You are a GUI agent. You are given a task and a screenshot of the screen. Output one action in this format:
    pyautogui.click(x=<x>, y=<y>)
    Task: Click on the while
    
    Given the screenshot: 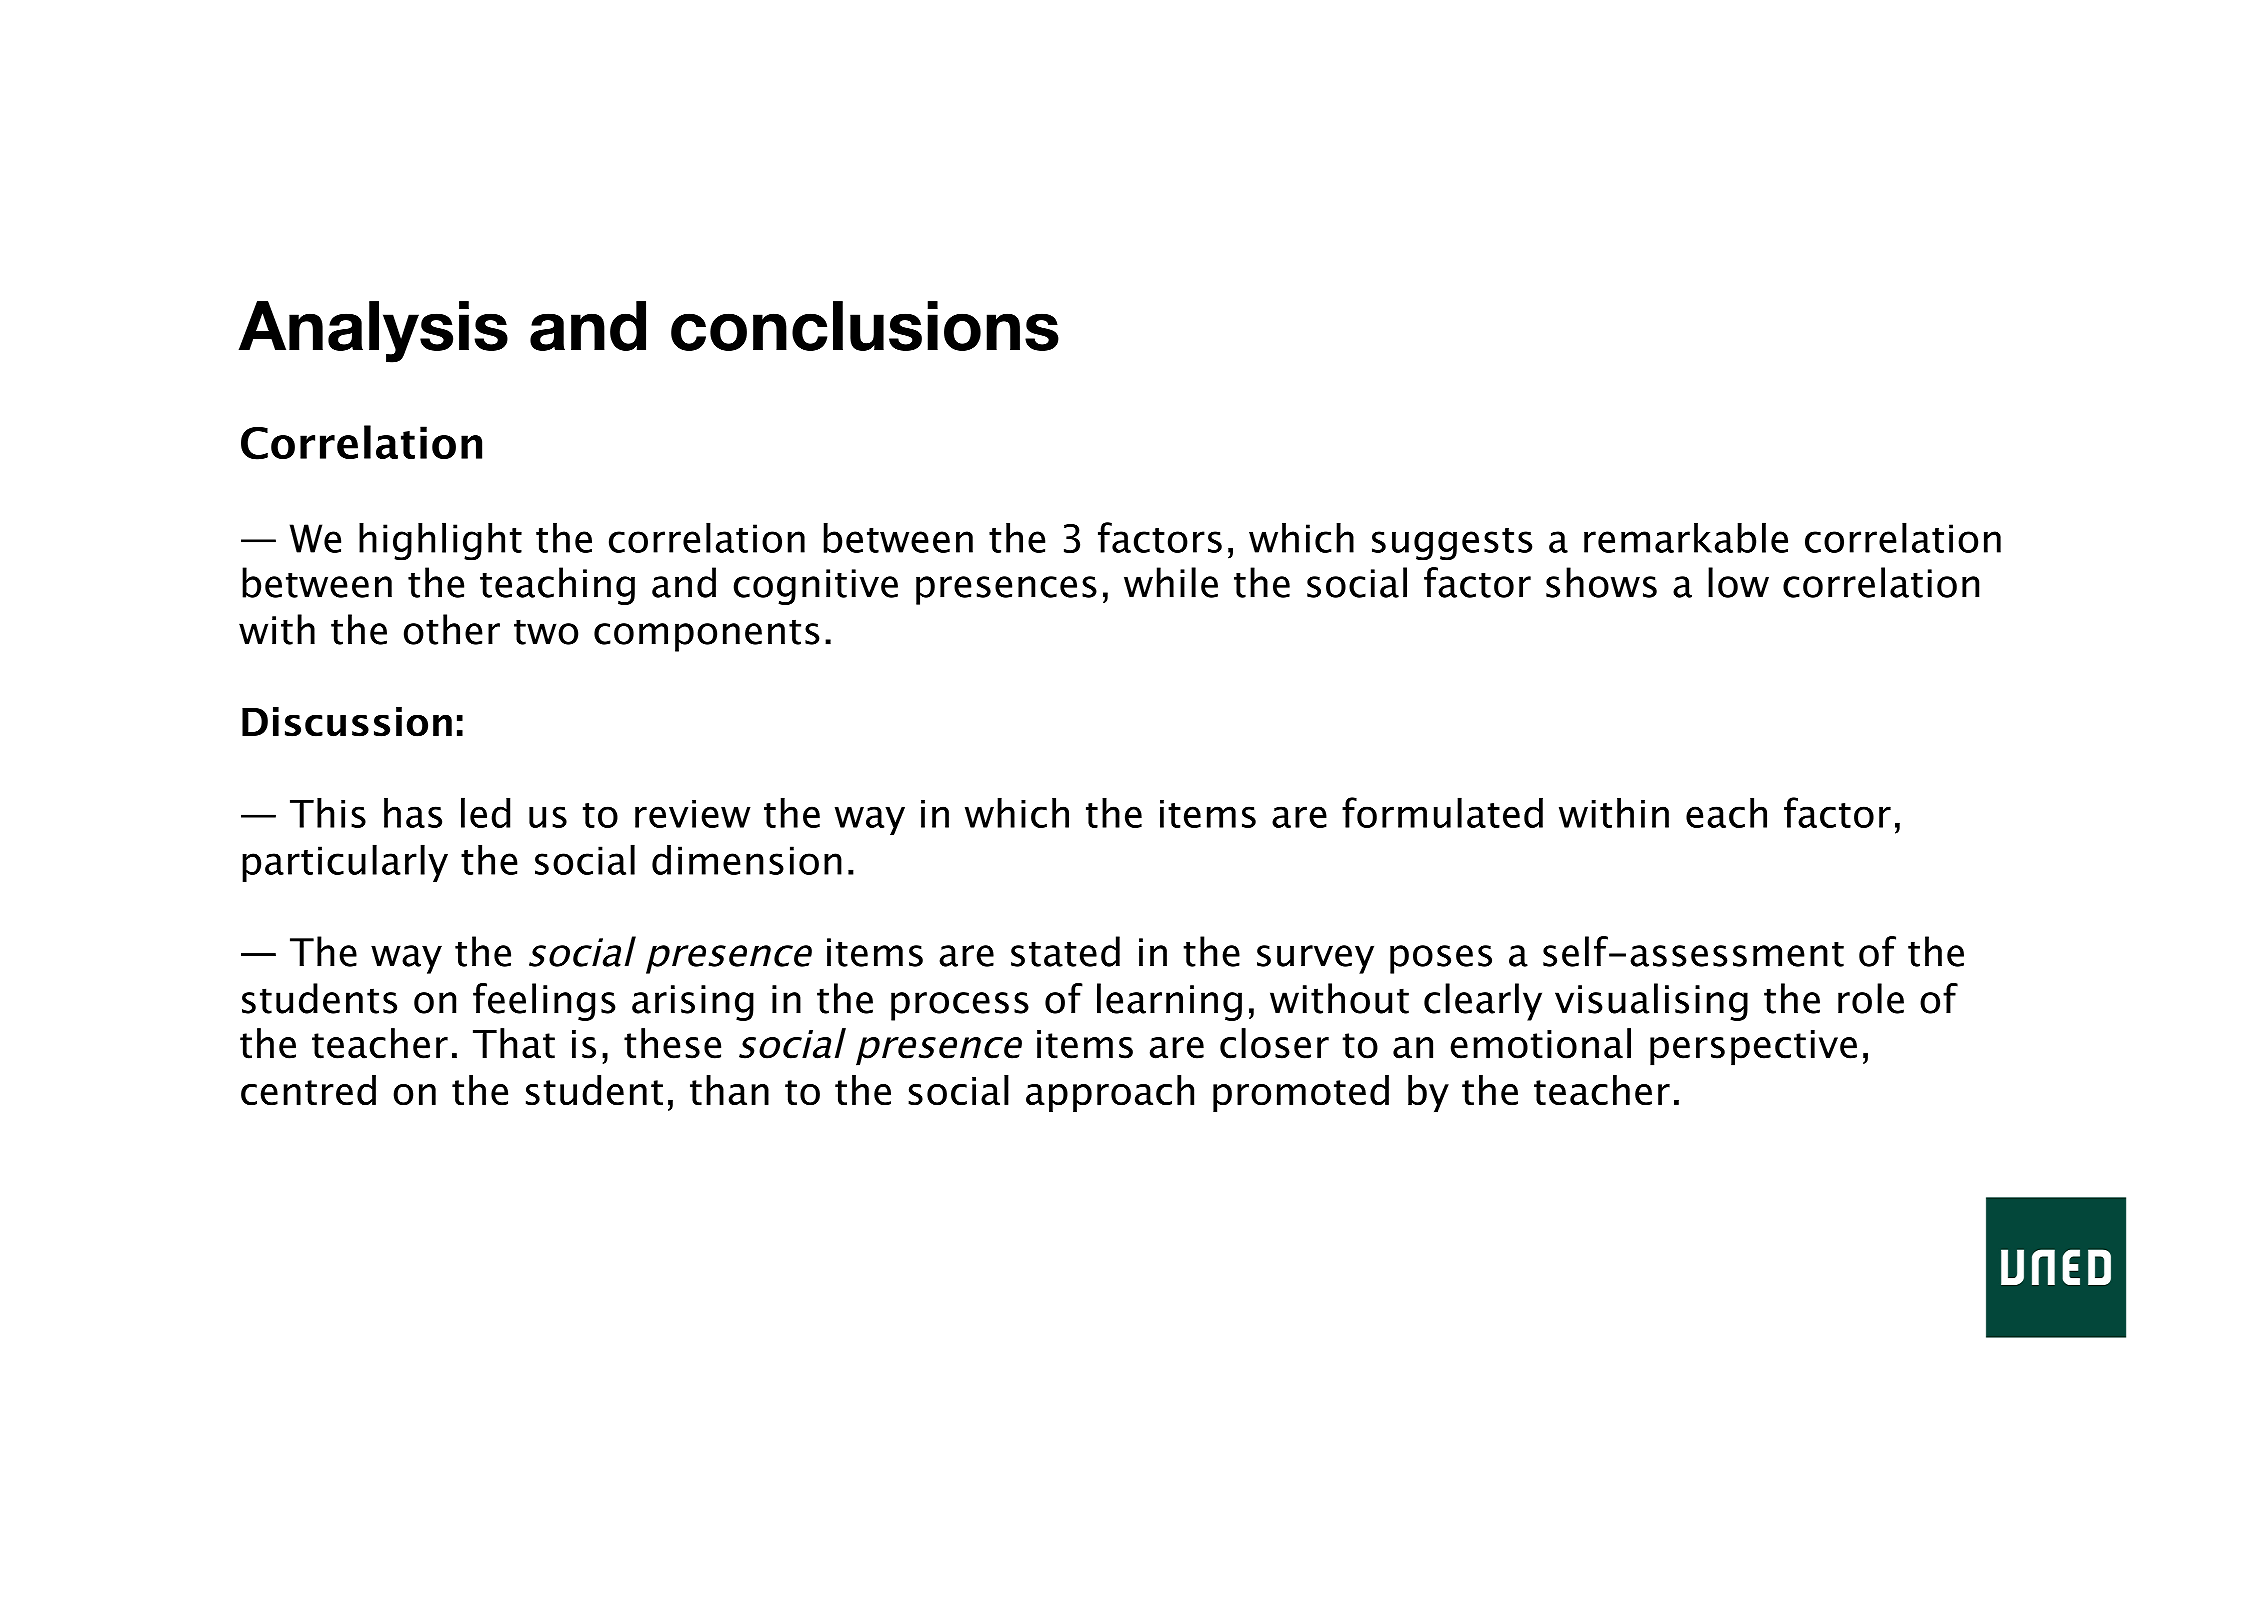 What is the action you would take?
    pyautogui.click(x=1171, y=582)
